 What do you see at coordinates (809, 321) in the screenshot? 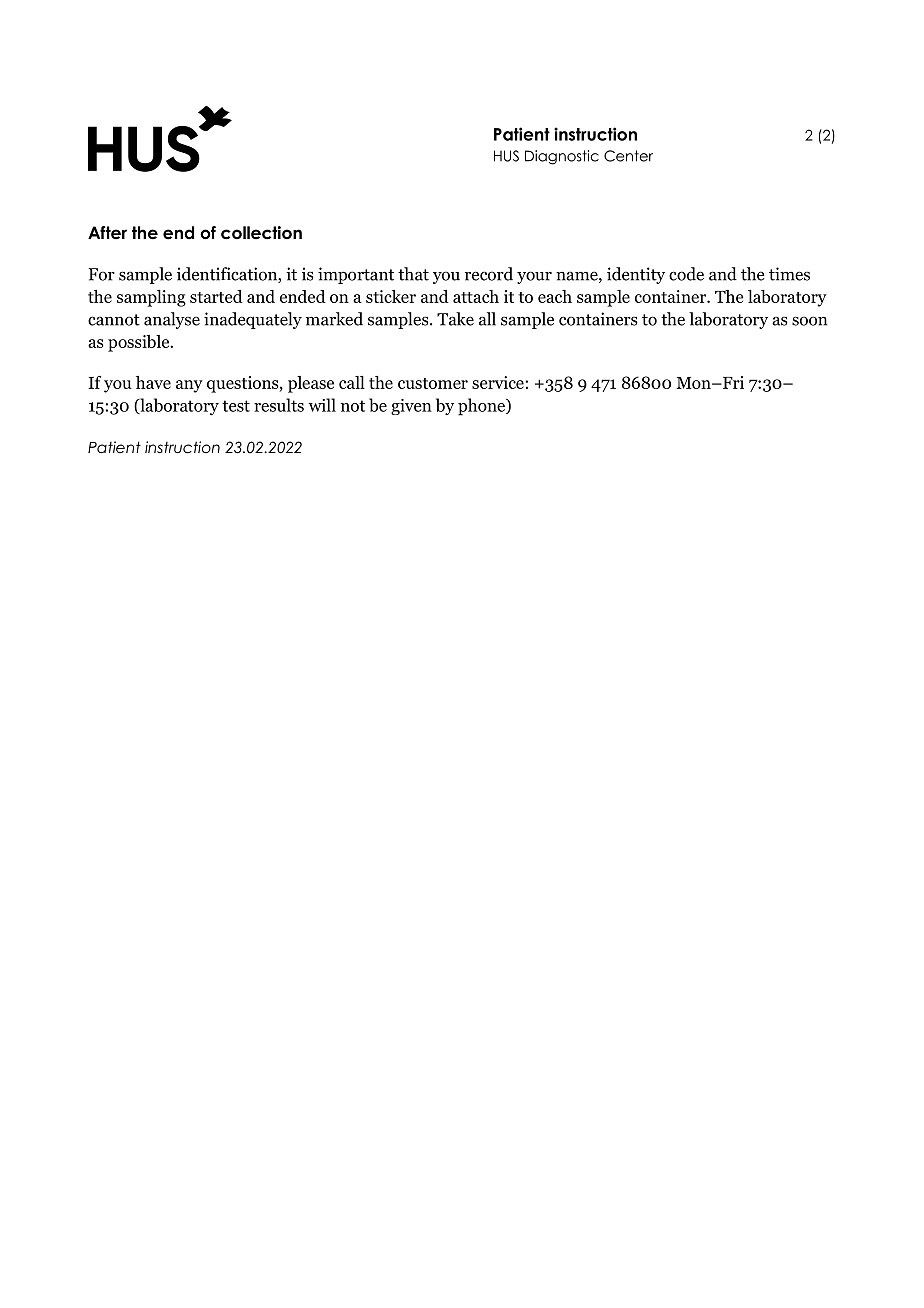
I see `soon` at bounding box center [809, 321].
